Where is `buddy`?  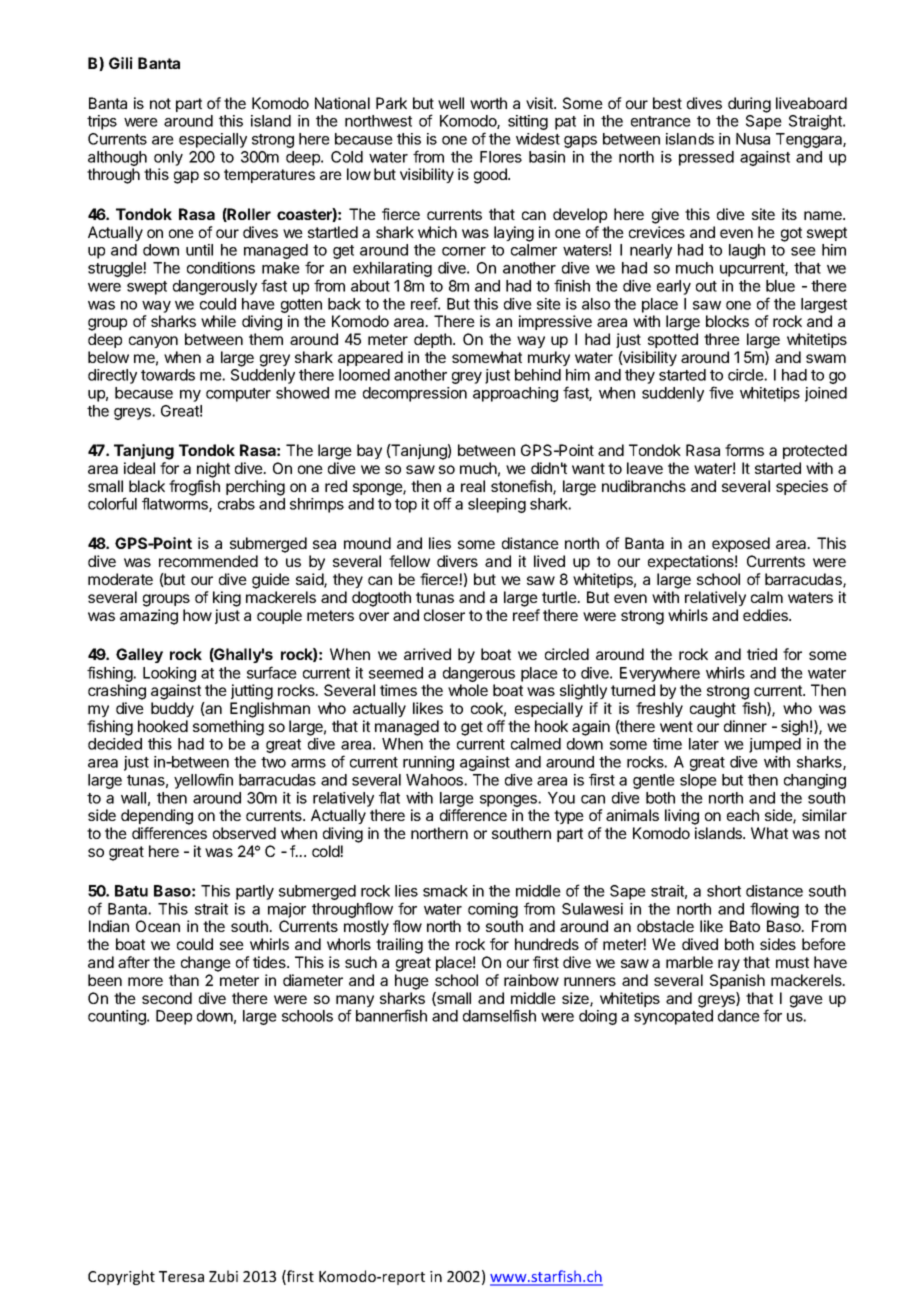
buddy is located at coordinates (172, 709).
